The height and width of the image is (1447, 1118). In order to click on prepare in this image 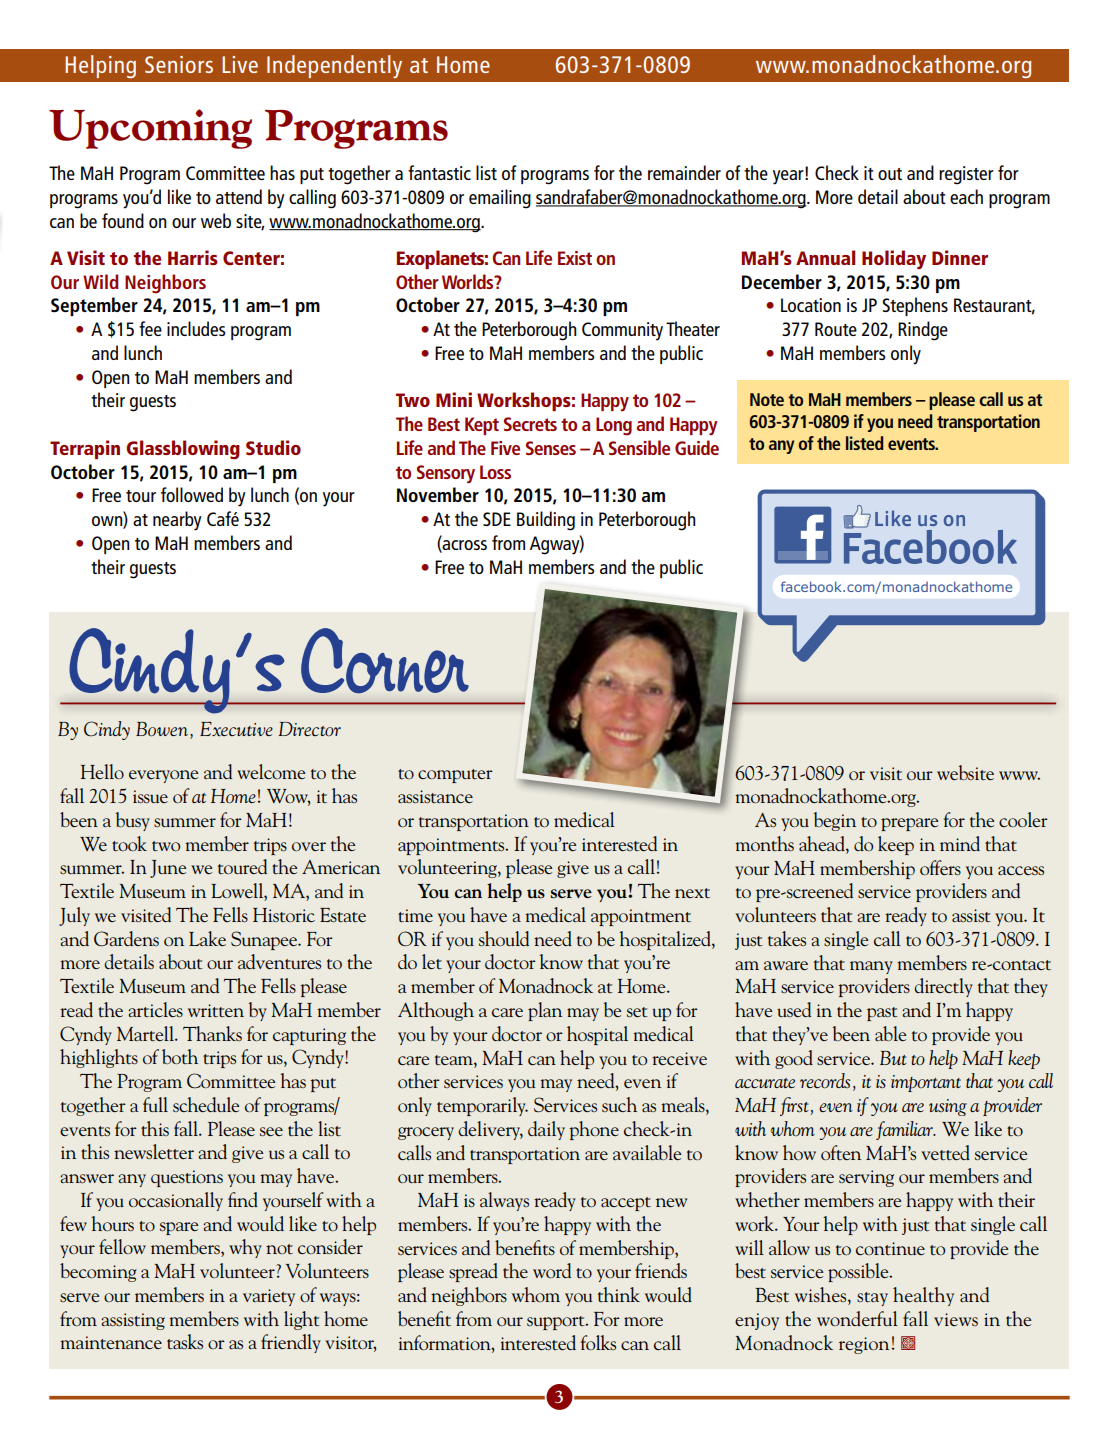, I will do `click(909, 824)`.
